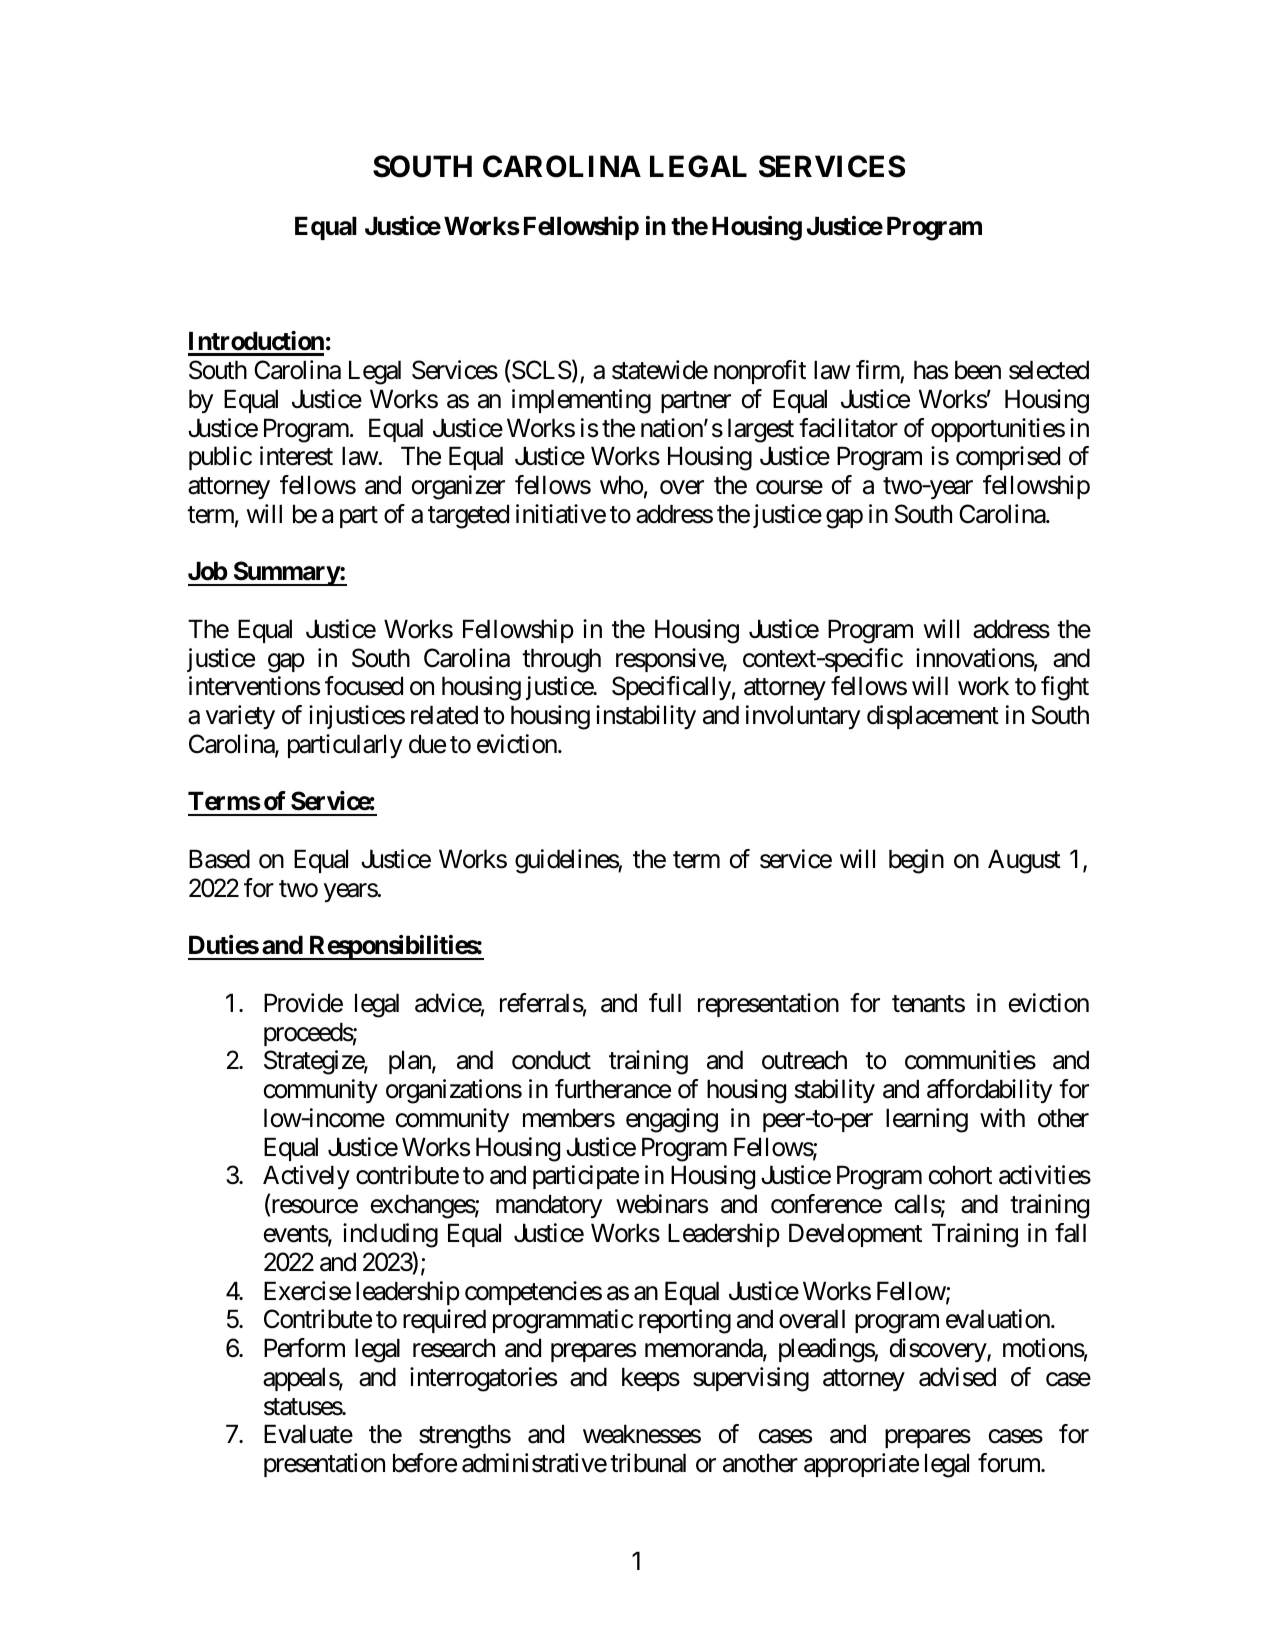 Image resolution: width=1276 pixels, height=1651 pixels. What do you see at coordinates (978, 370) in the page?
I see `been` at bounding box center [978, 370].
